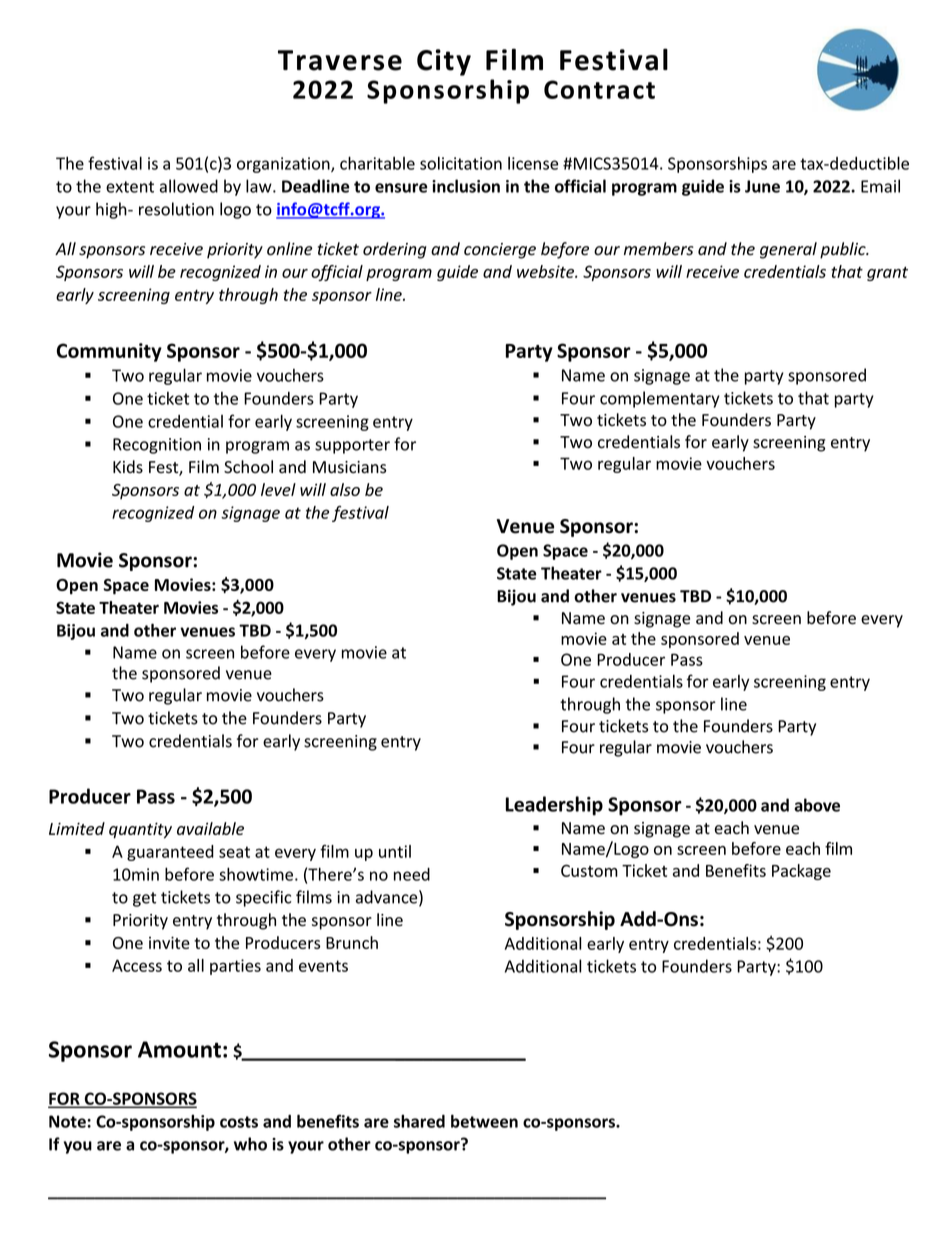 This screenshot has width=952, height=1233. I want to click on June, so click(762, 186).
